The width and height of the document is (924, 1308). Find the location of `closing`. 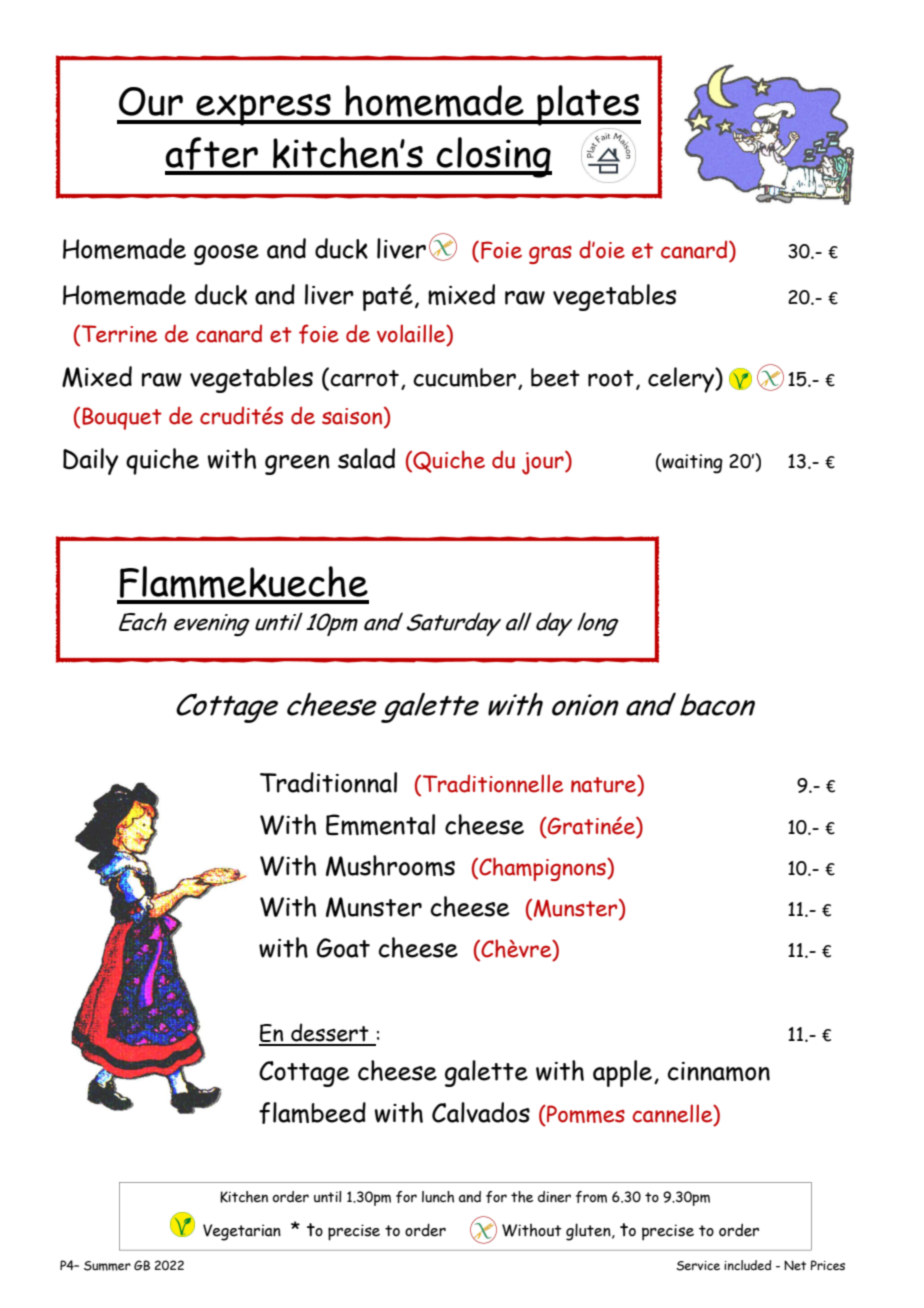

closing is located at coordinates (493, 157).
